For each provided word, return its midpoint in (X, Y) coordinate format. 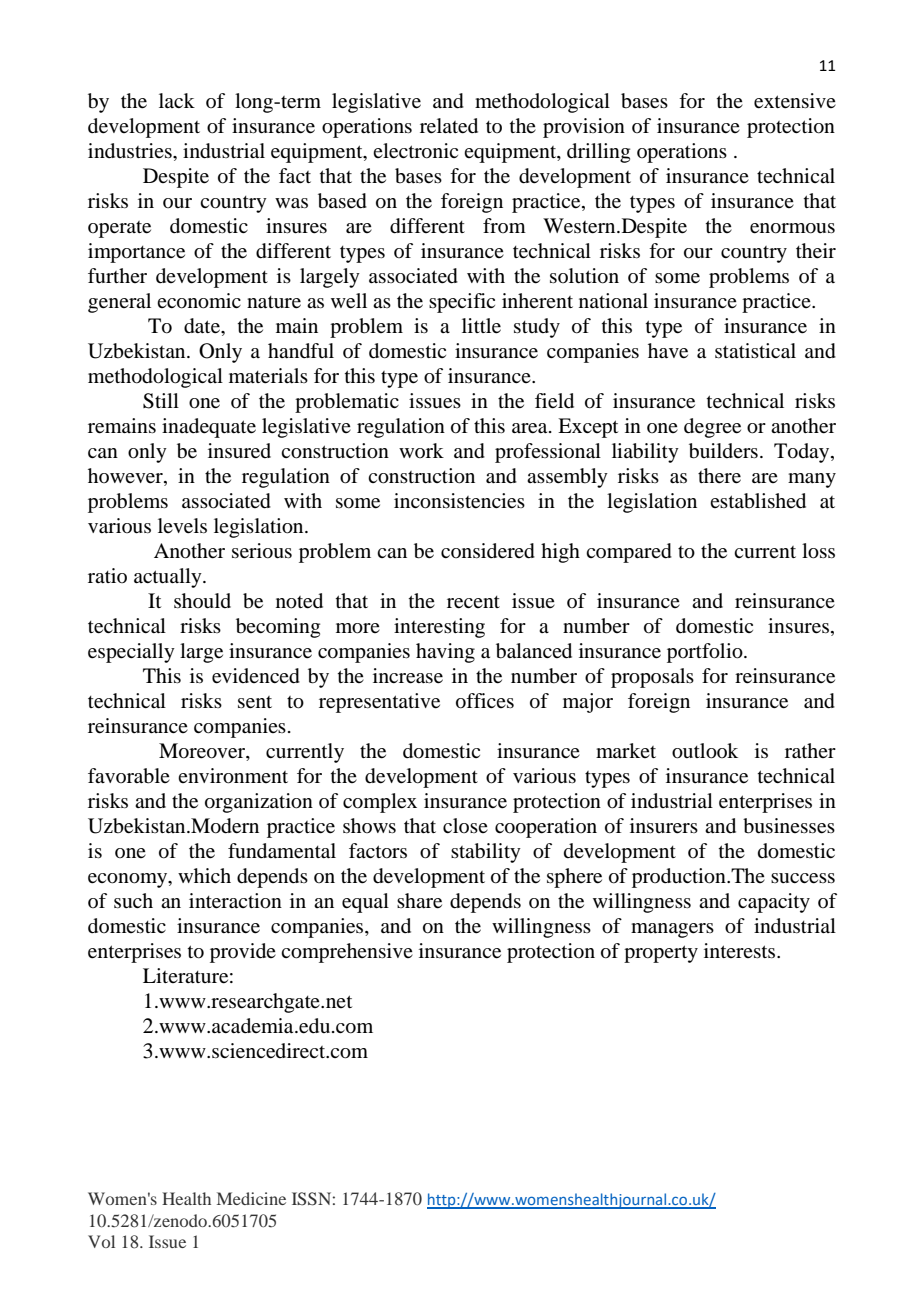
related (449, 126)
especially (131, 653)
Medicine (251, 1198)
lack (177, 100)
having (445, 653)
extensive (795, 101)
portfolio (706, 653)
